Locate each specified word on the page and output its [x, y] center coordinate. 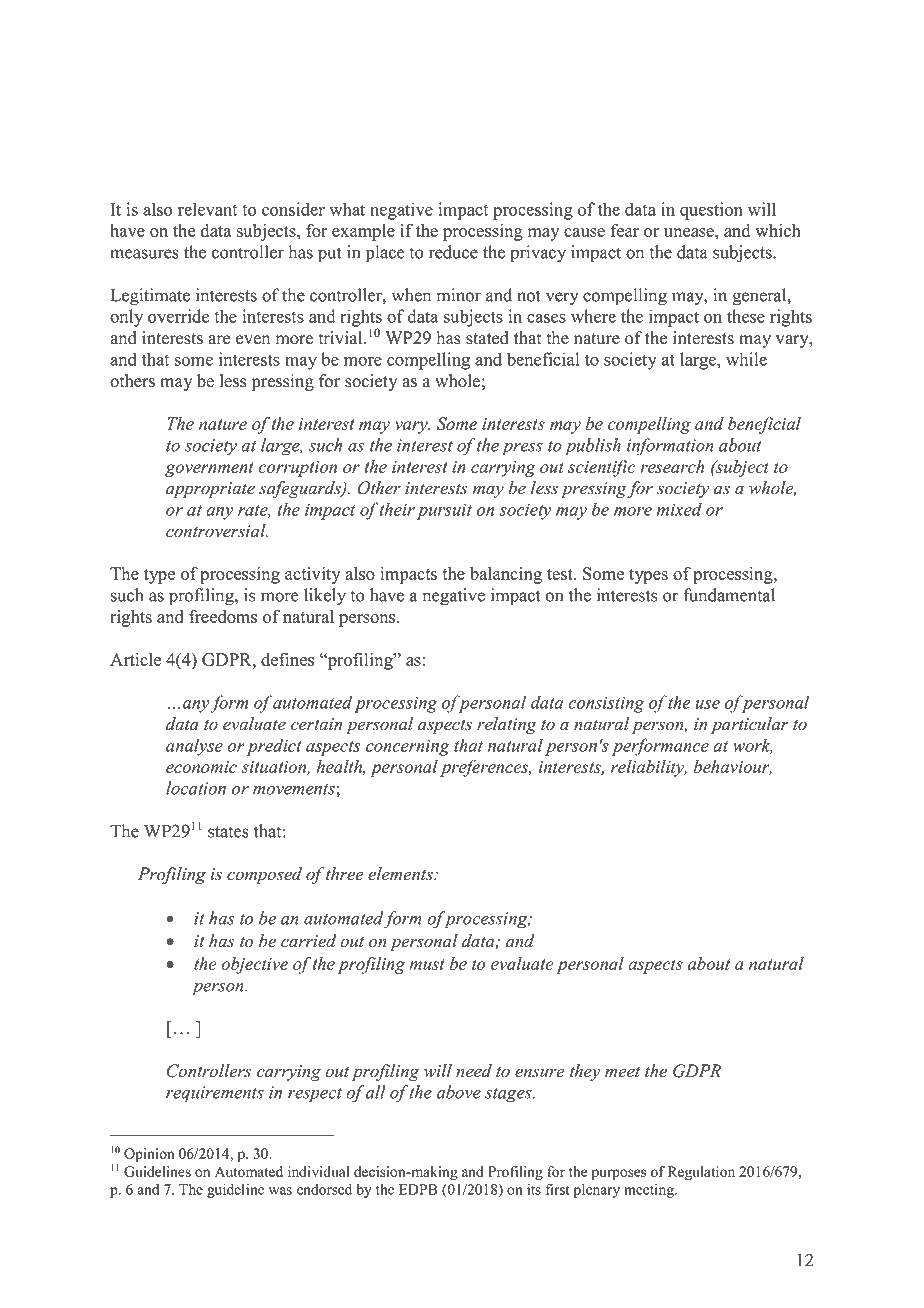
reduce [453, 252]
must [427, 964]
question [711, 211]
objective [255, 965]
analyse [194, 747]
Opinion [149, 1155]
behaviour [733, 767]
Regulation [701, 1173]
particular [750, 725]
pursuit [444, 511]
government [209, 469]
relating [507, 725]
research [672, 466]
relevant [207, 209]
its [534, 1189]
